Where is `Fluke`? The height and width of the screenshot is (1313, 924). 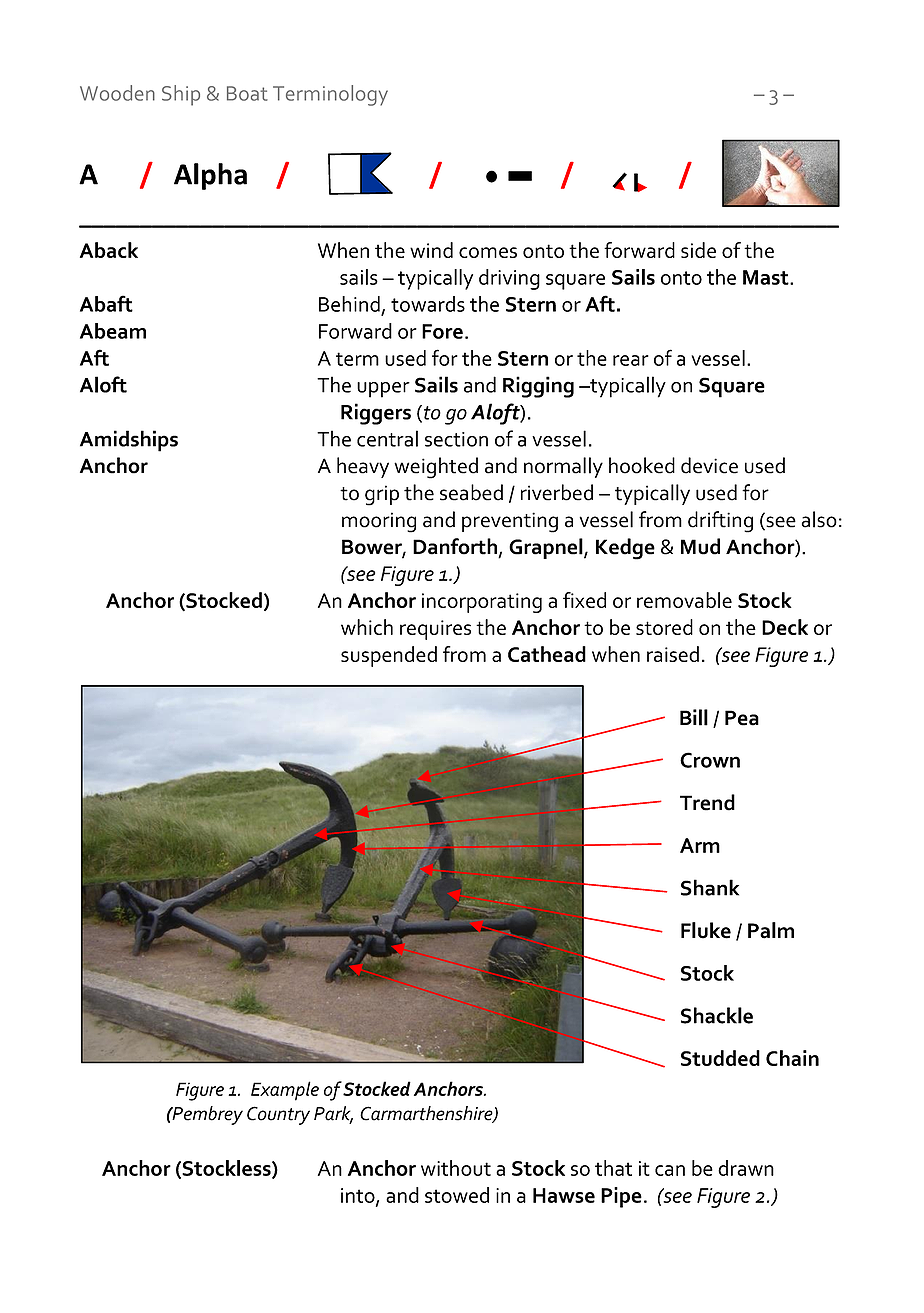 Fluke is located at coordinates (706, 930).
